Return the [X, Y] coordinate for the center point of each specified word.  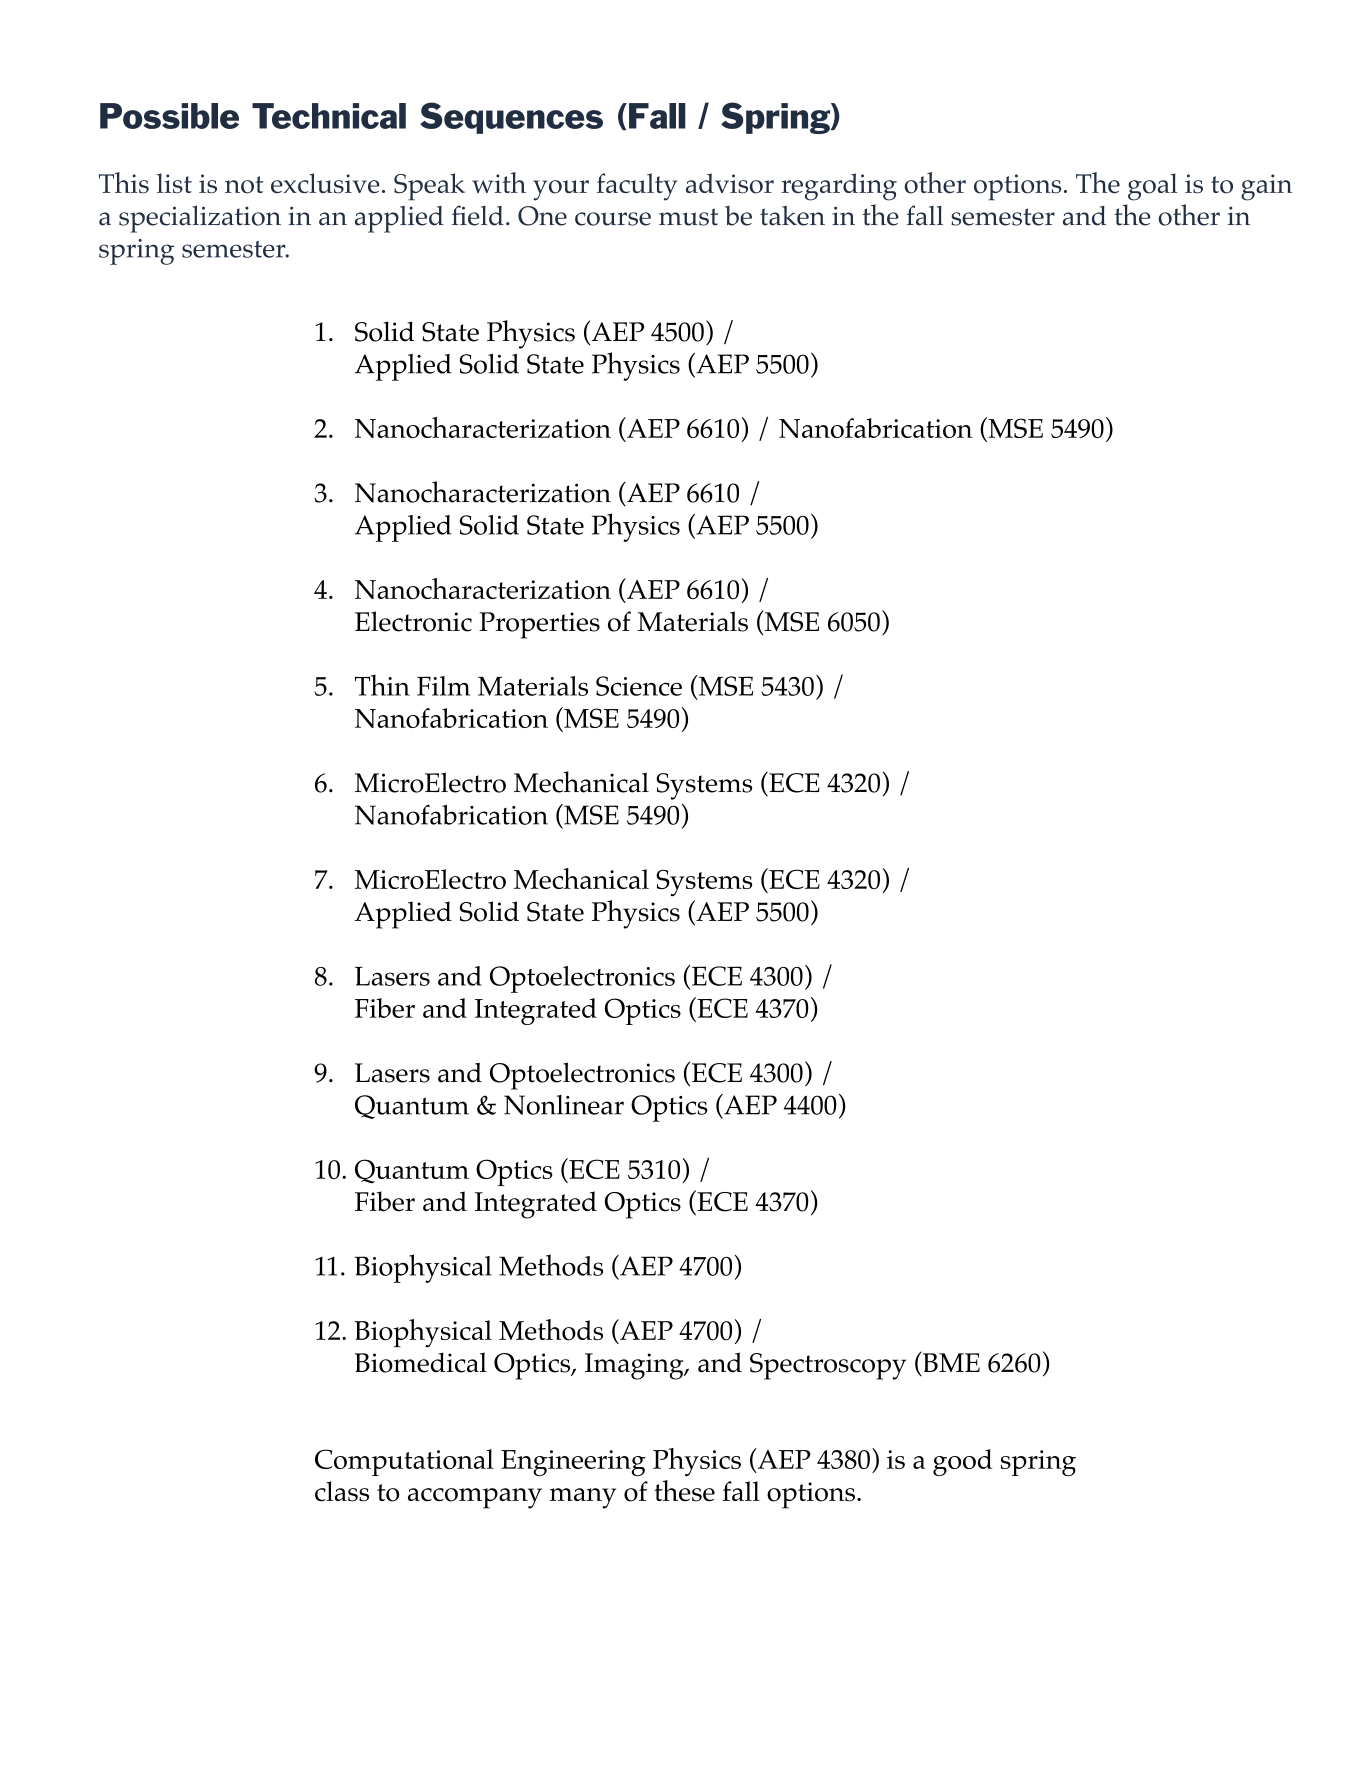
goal [1153, 187]
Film [443, 686]
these [684, 1491]
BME [950, 1363]
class [342, 1491]
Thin [382, 685]
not [244, 185]
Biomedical [421, 1362]
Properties [539, 625]
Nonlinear [564, 1105]
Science [639, 686]
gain [1266, 187]
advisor [730, 183]
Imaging [635, 1366]
